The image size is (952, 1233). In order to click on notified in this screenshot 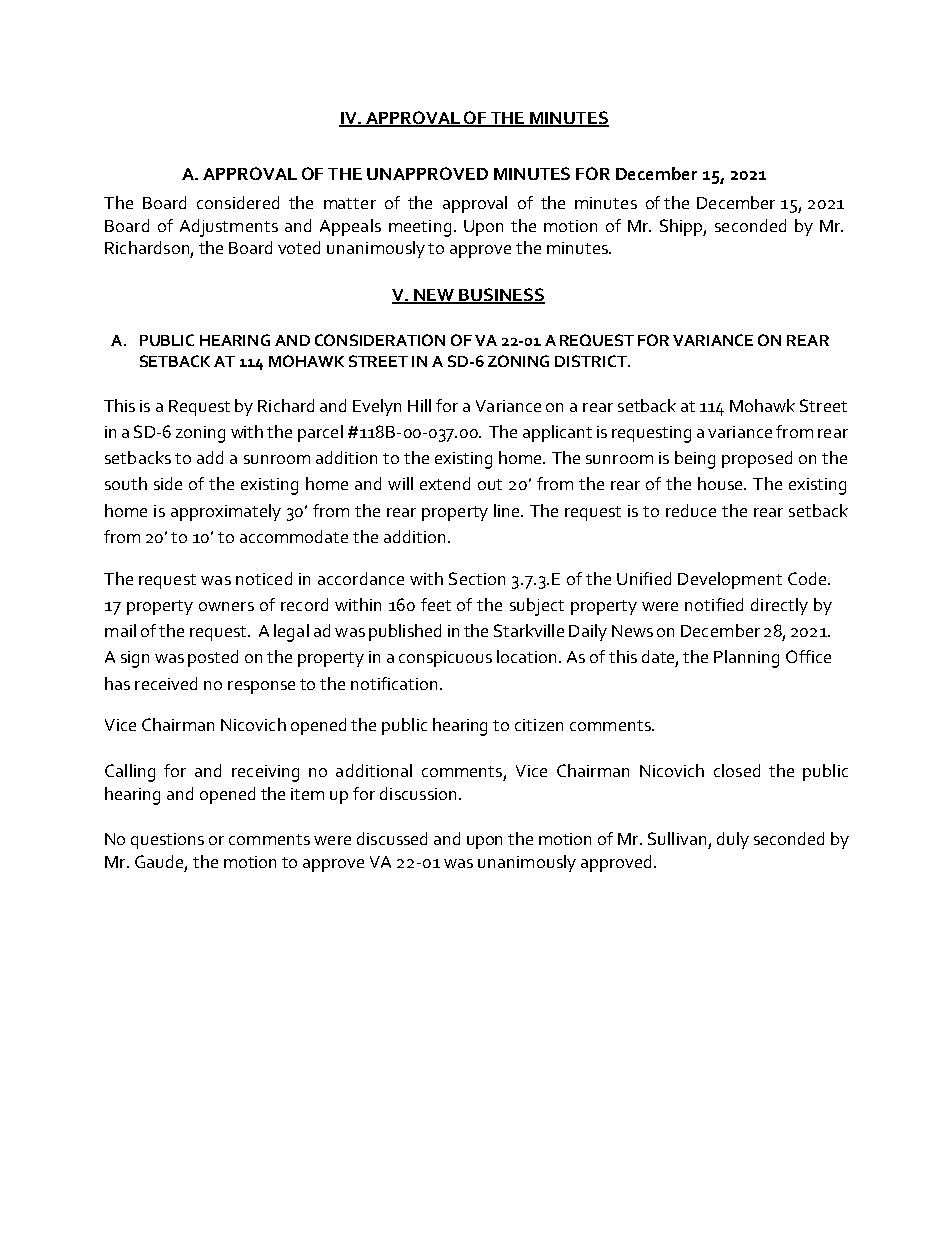, I will do `click(714, 604)`.
